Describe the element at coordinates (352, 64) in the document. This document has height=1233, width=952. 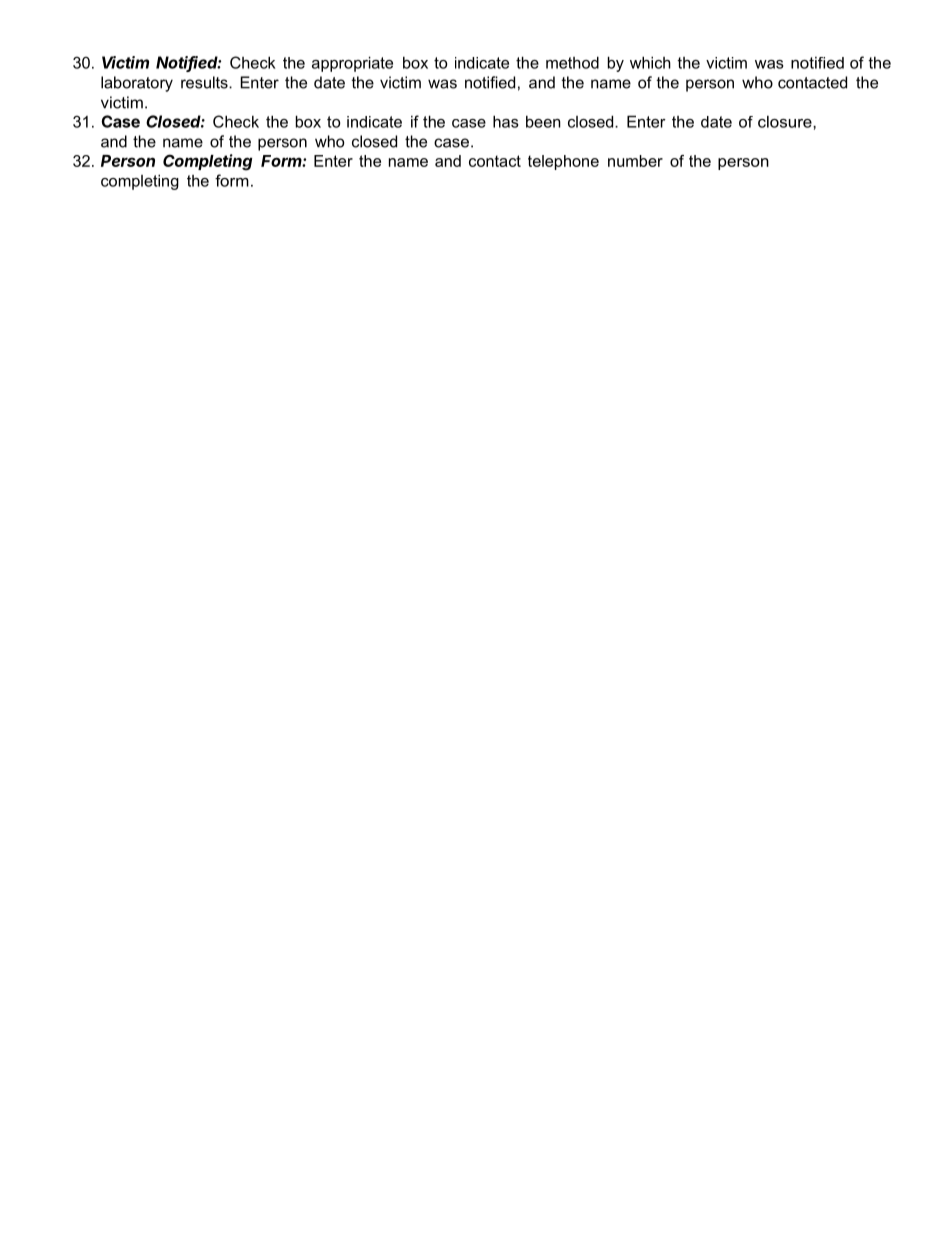
I see `appropriate` at that location.
